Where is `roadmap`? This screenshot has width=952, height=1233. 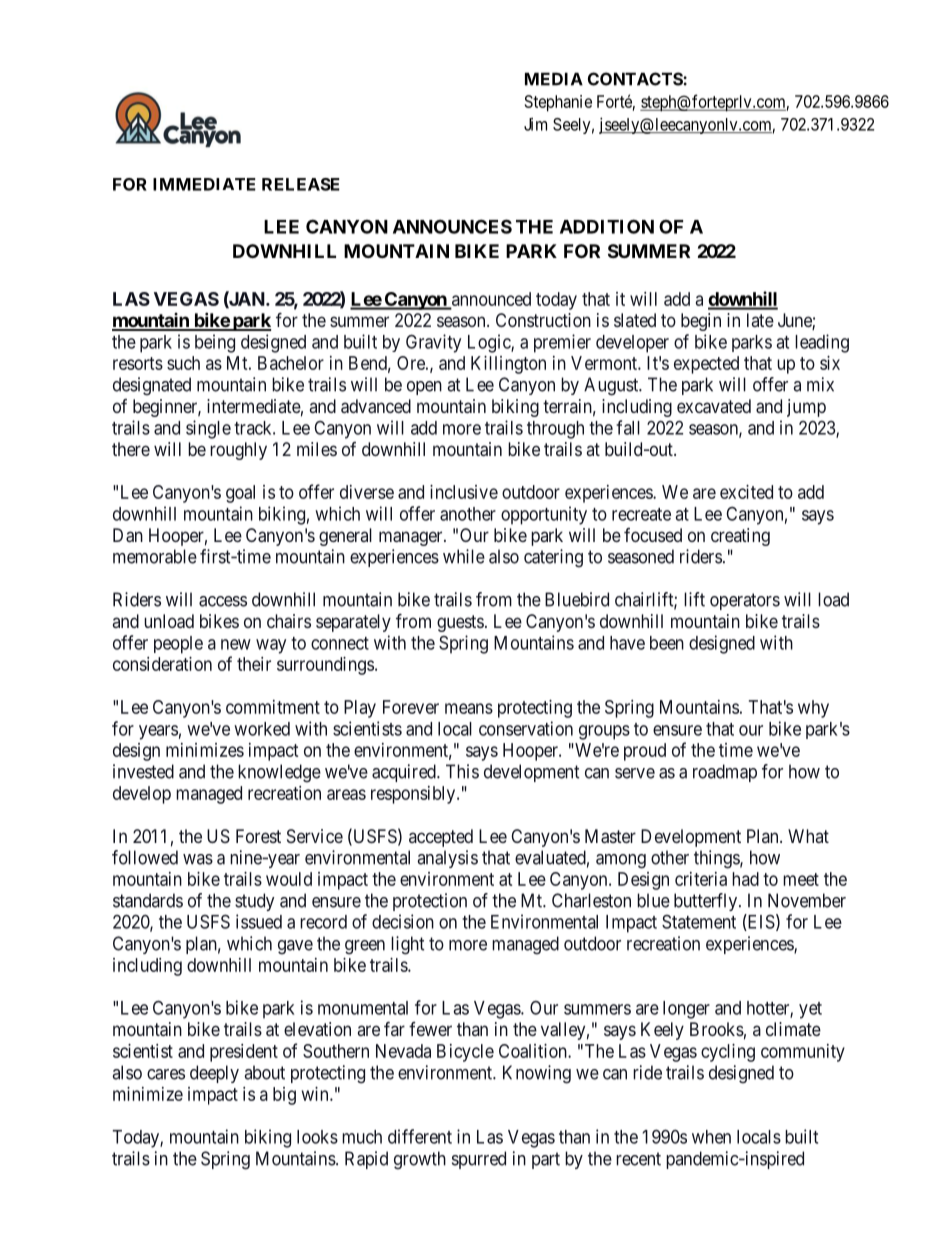 roadmap is located at coordinates (725, 773).
